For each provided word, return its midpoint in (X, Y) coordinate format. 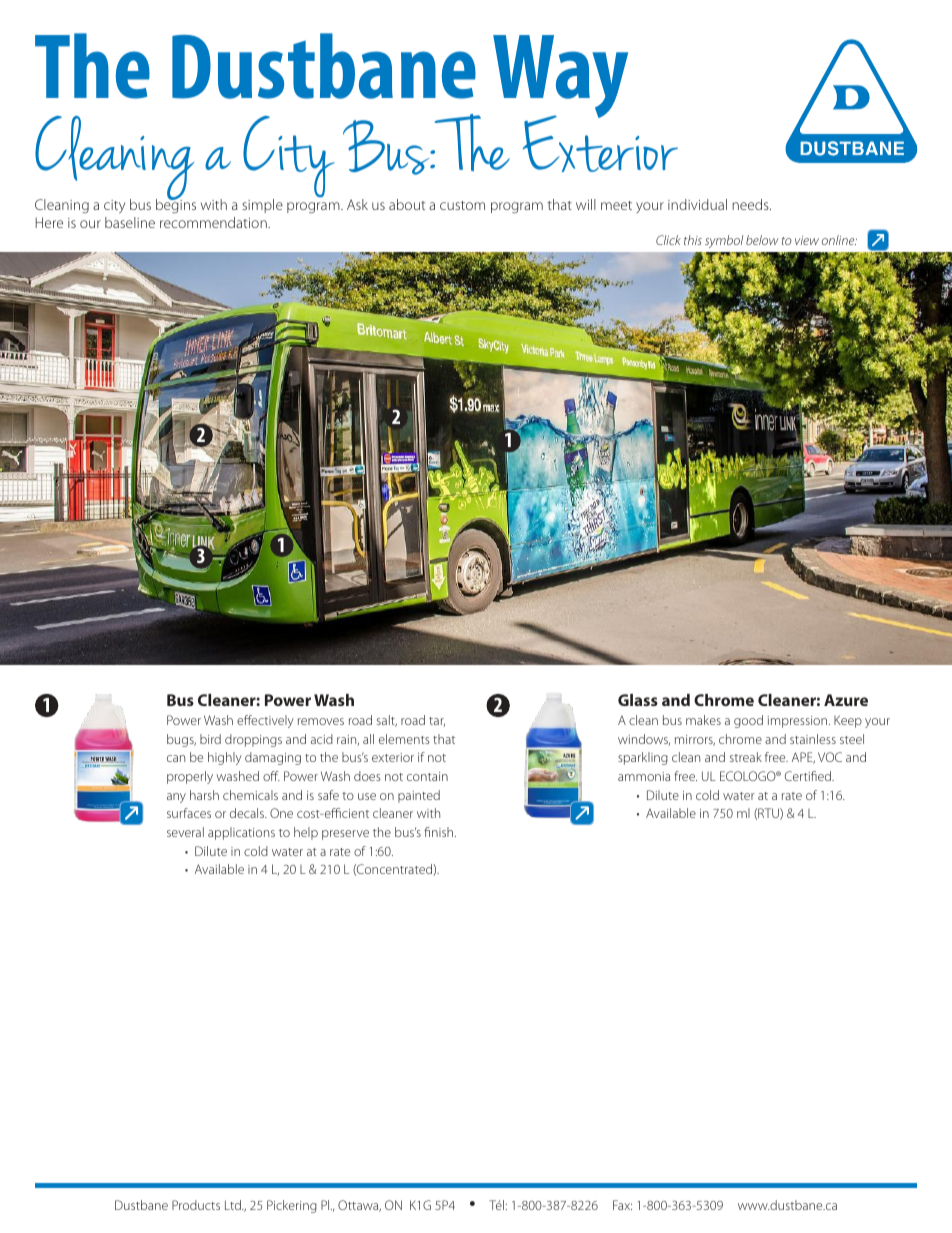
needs (751, 204)
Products (196, 1205)
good (748, 721)
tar (437, 721)
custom (462, 205)
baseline (130, 222)
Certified (809, 776)
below (762, 240)
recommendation (214, 222)
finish (440, 832)
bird (210, 739)
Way (560, 78)
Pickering (292, 1206)
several (185, 832)
